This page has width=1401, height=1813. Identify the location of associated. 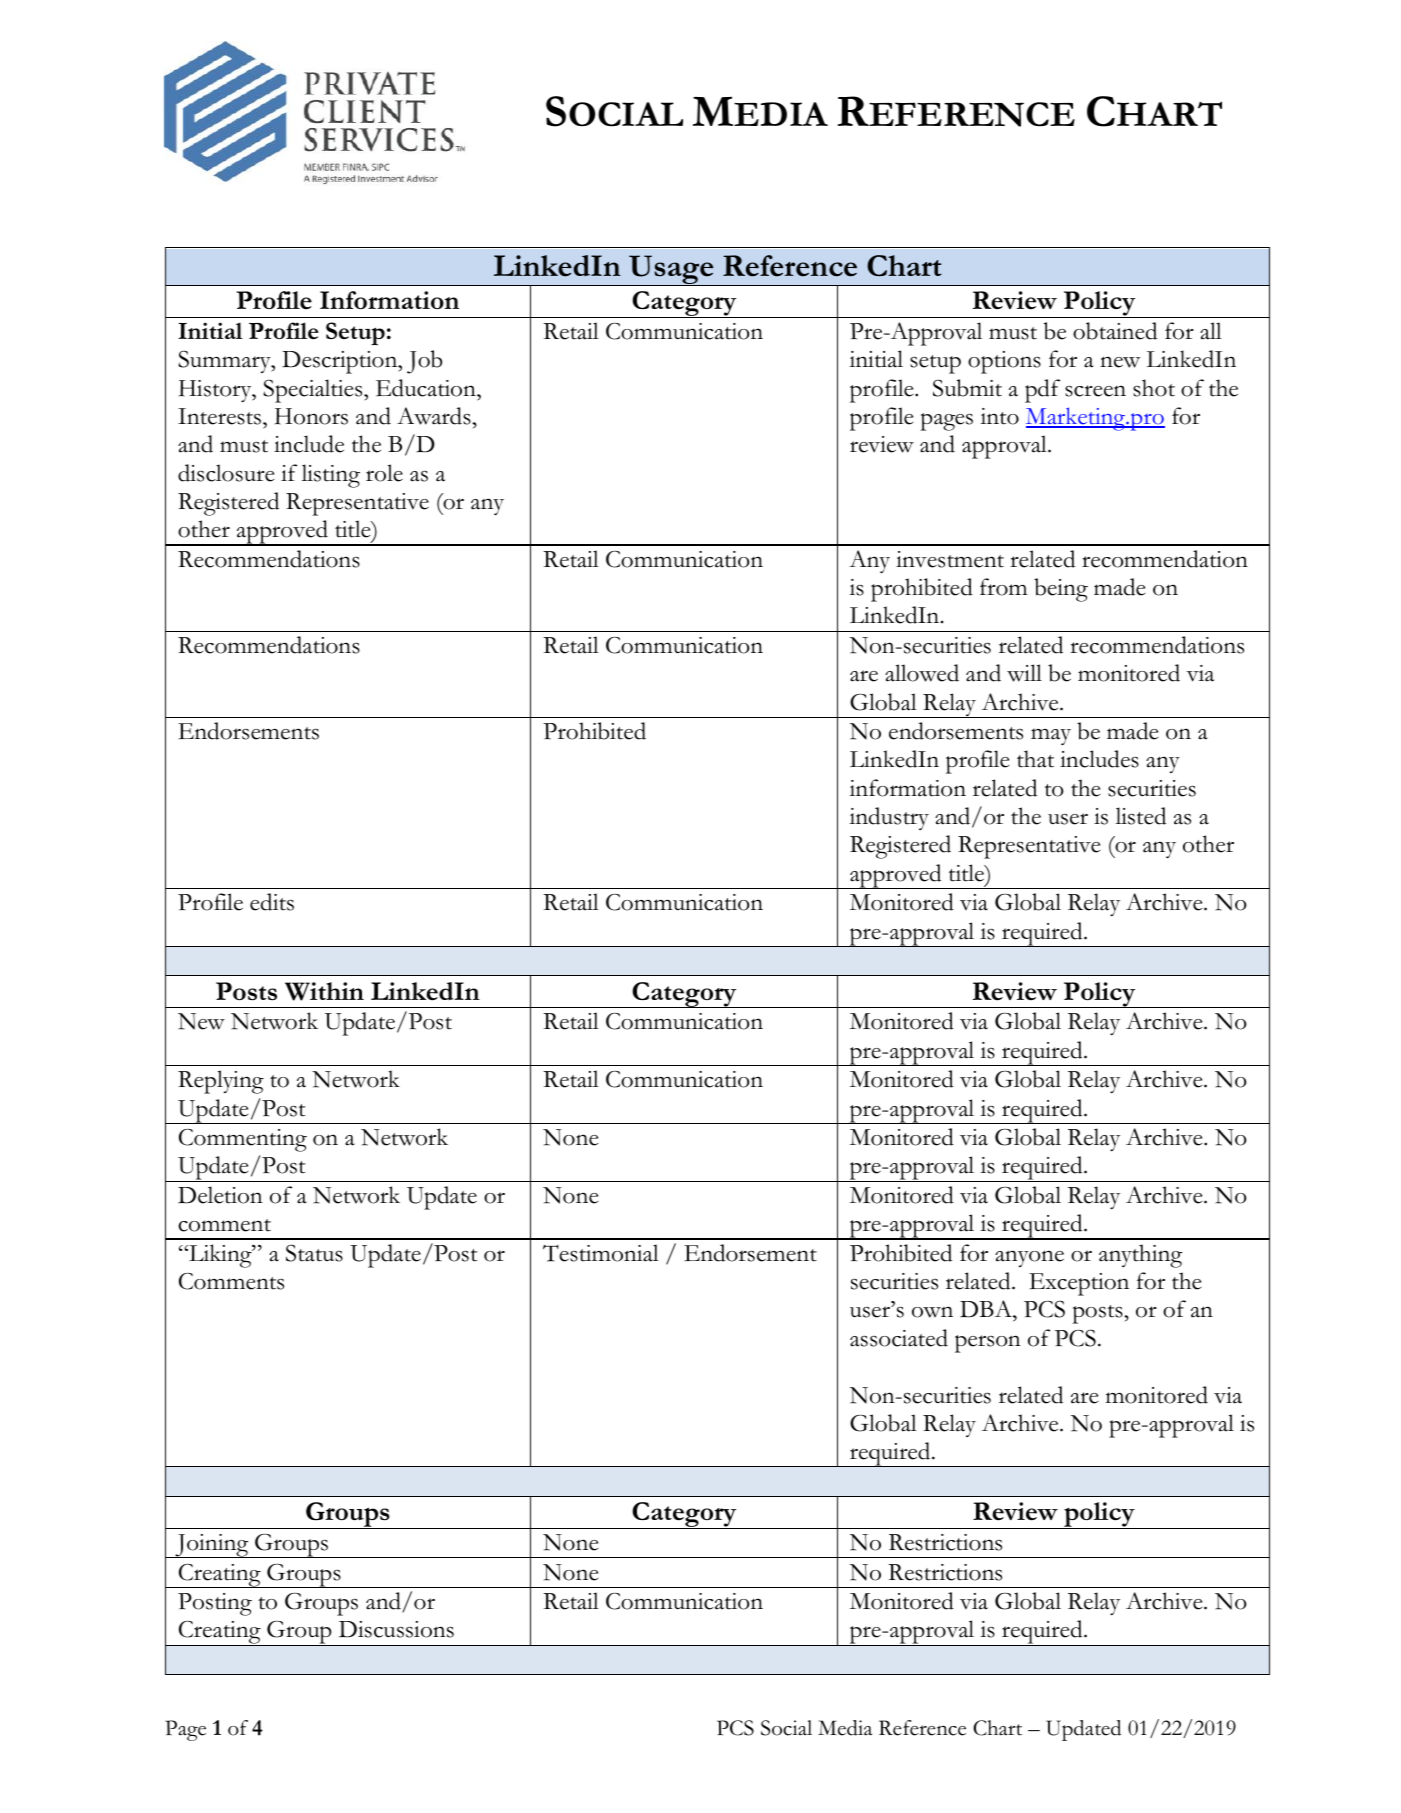
(899, 1338).
